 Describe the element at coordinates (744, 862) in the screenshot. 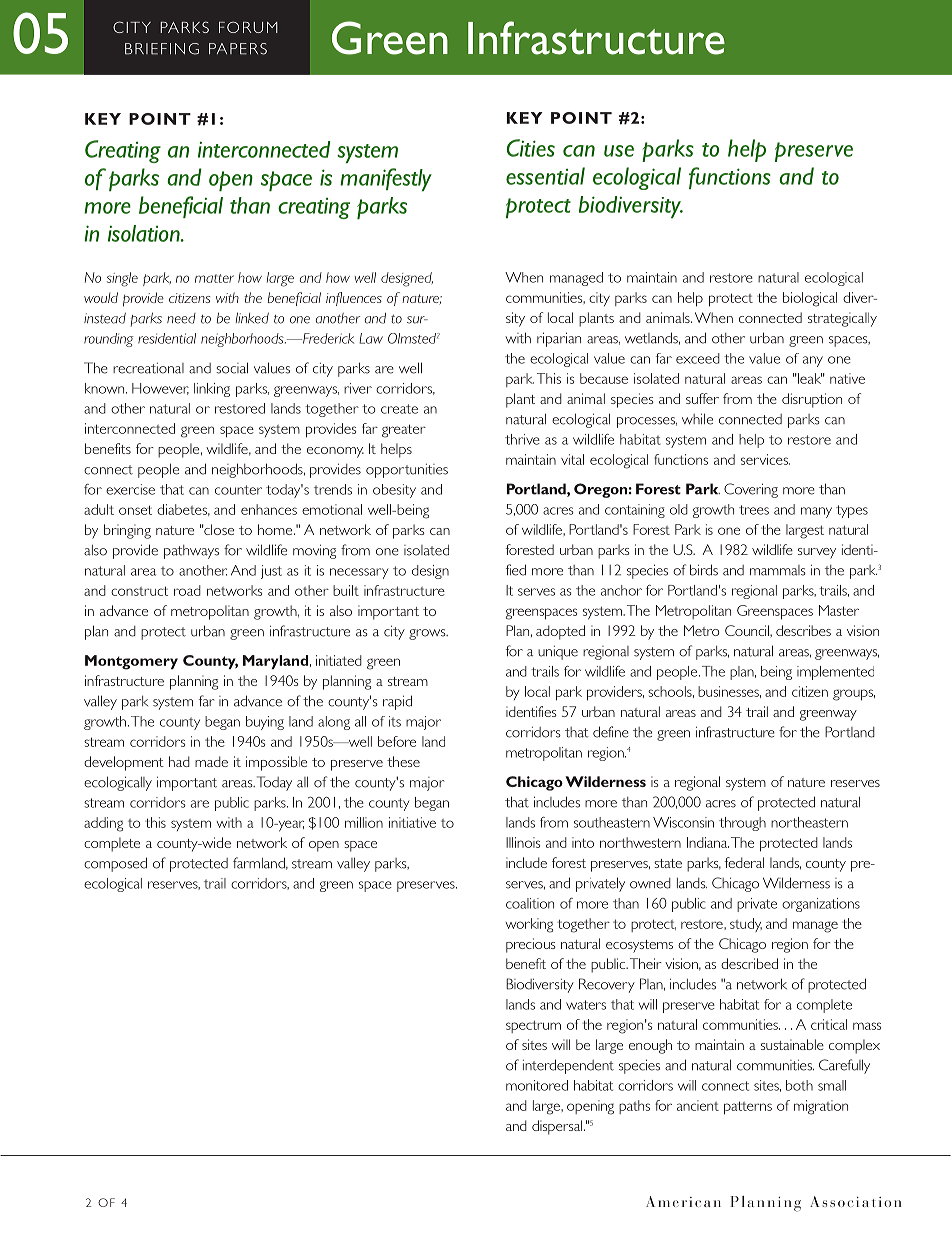

I see `federal` at that location.
